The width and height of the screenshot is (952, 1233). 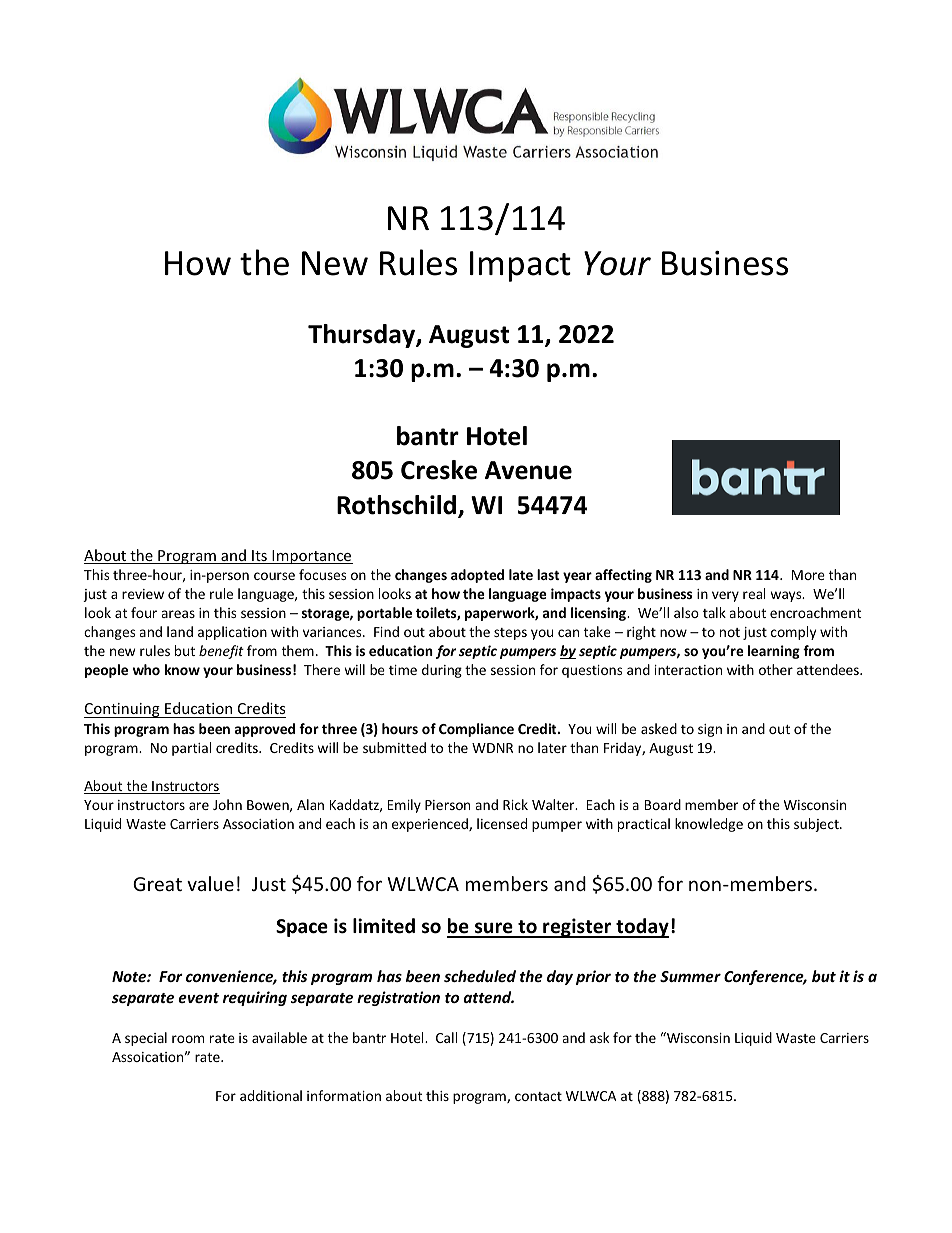 What do you see at coordinates (690, 976) in the screenshot?
I see `Summer` at bounding box center [690, 976].
